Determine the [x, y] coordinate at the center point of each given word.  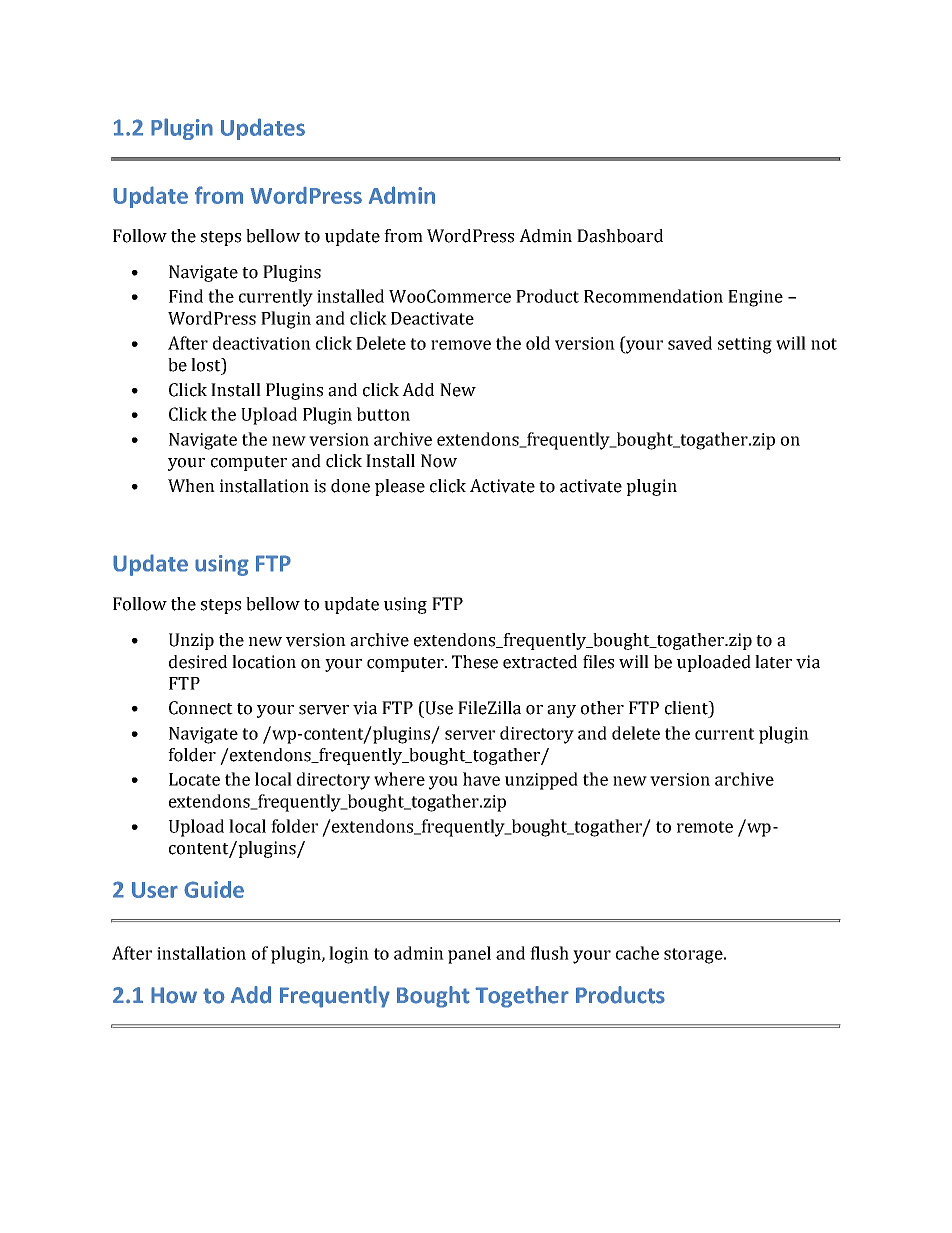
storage [694, 956]
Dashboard [620, 236]
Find [186, 296]
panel [469, 955]
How [174, 995]
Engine [755, 298]
